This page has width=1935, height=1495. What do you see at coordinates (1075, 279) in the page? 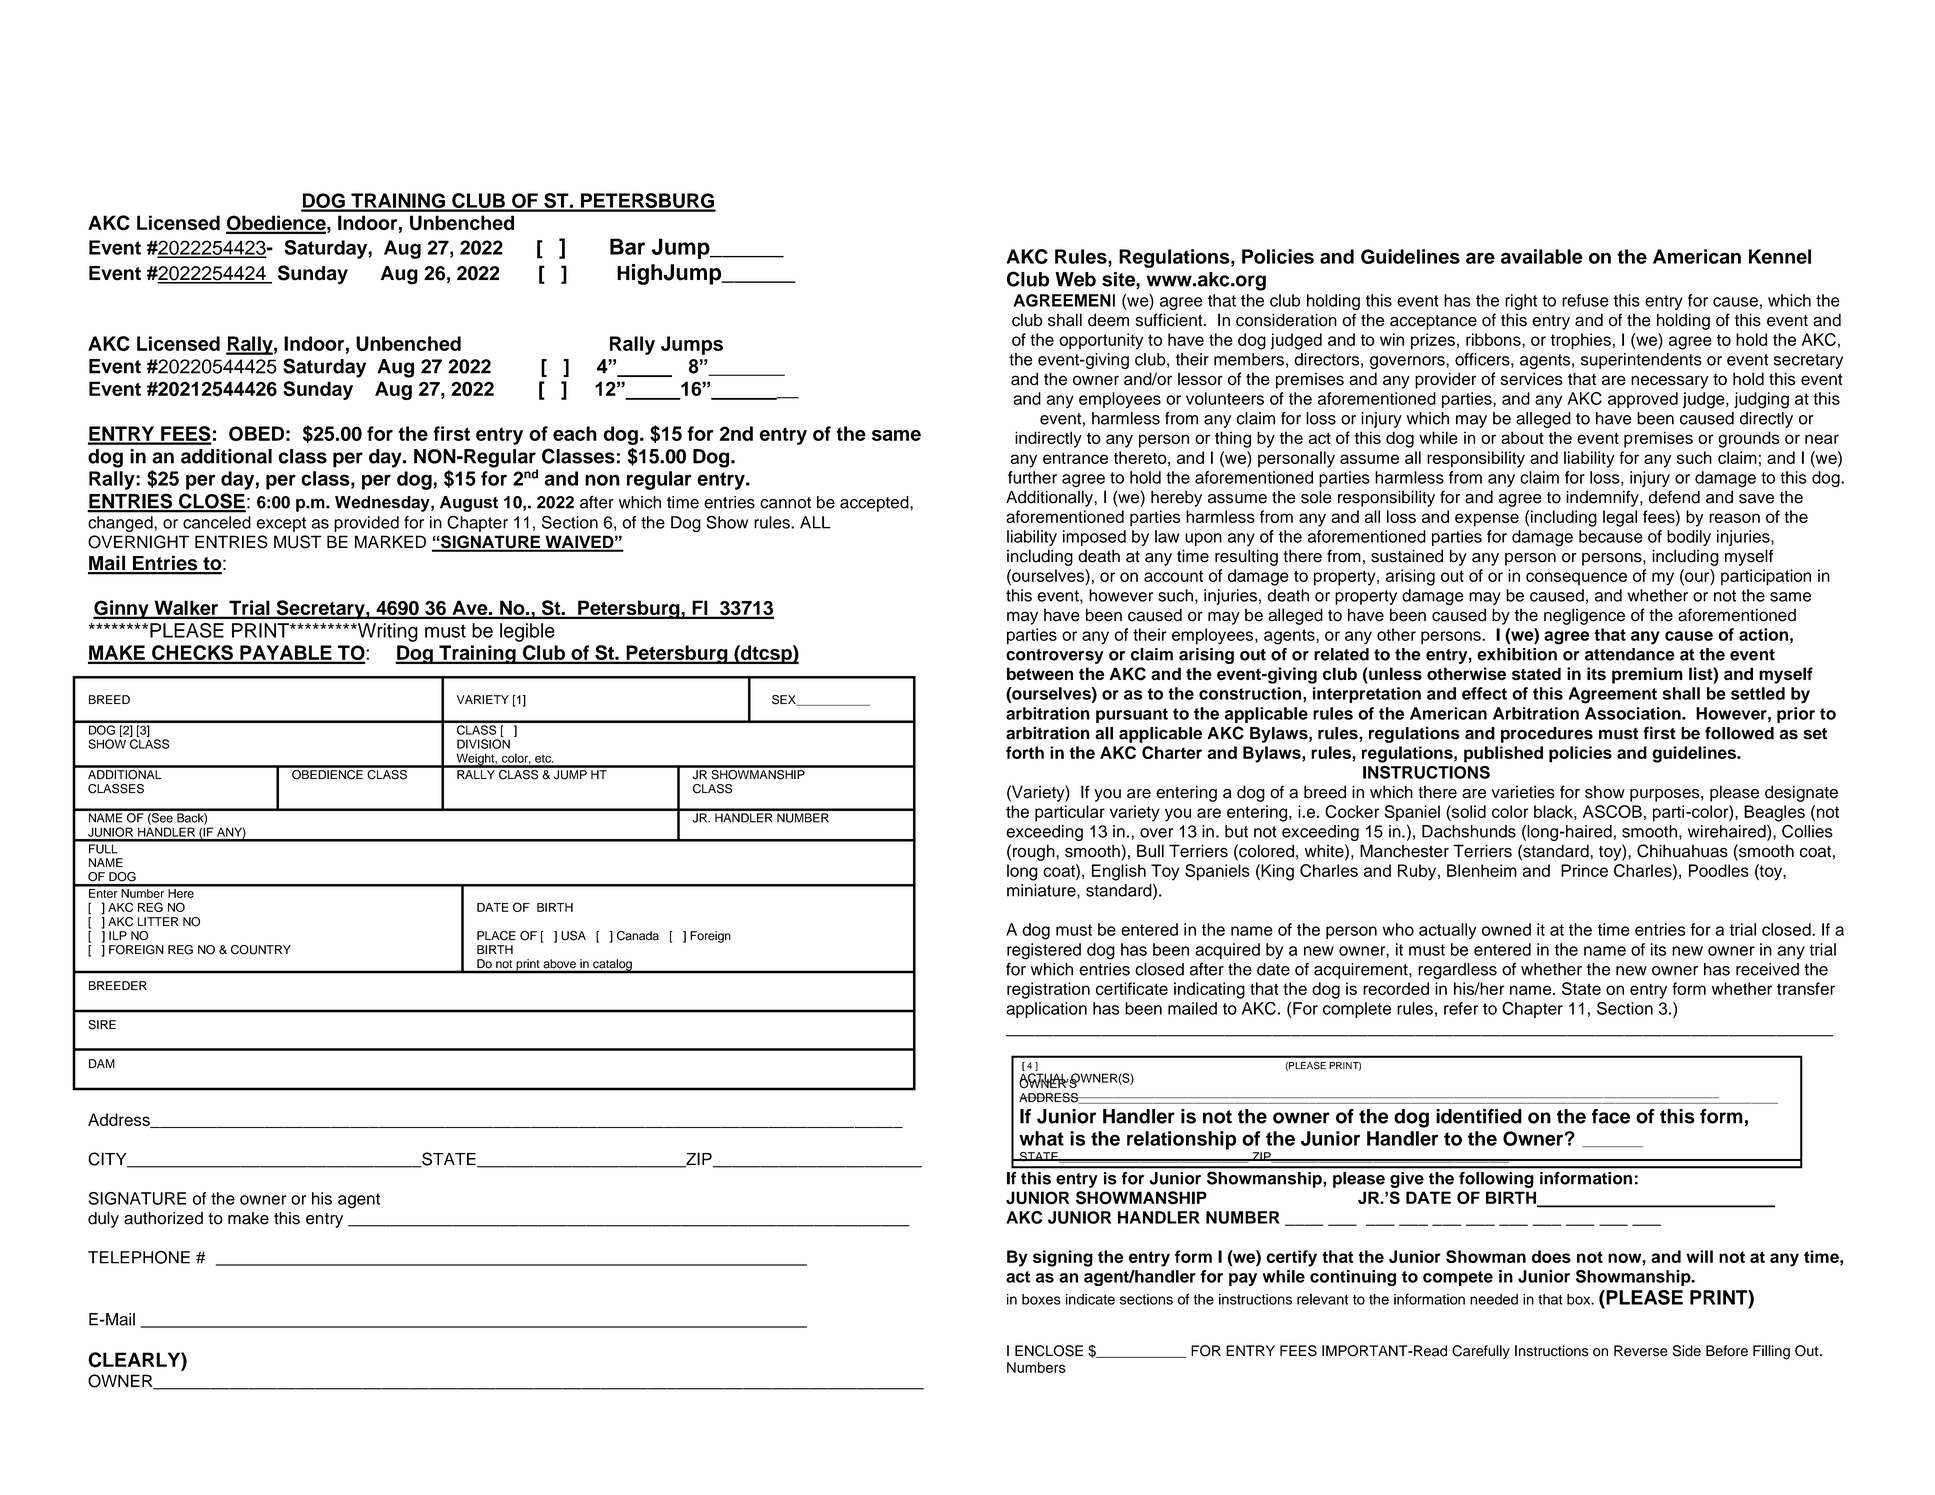
I see `Web` at bounding box center [1075, 279].
